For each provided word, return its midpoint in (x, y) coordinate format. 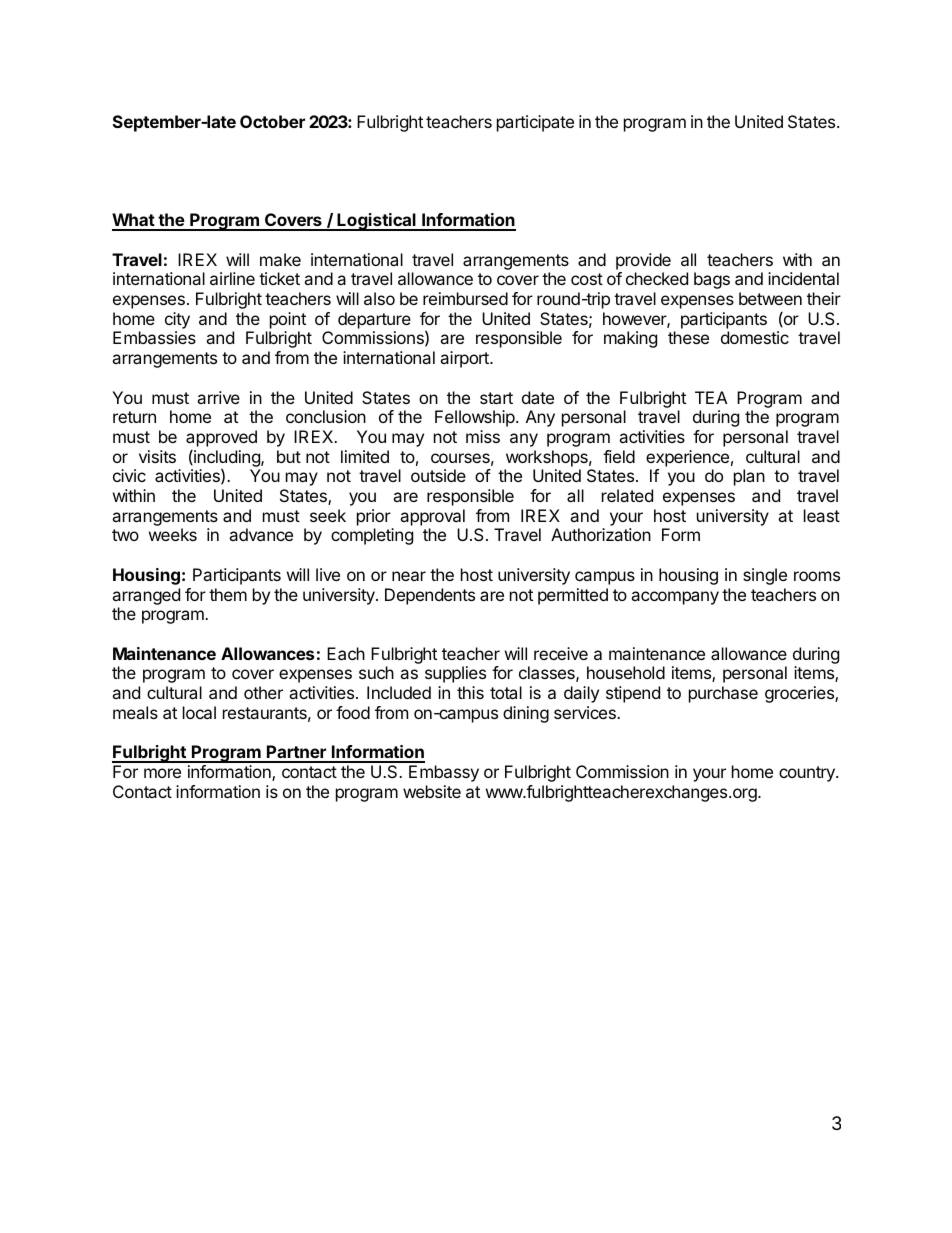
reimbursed (465, 298)
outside (438, 475)
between (770, 298)
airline (232, 278)
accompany (675, 598)
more (162, 773)
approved (221, 438)
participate (535, 123)
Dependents (430, 596)
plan (749, 477)
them (228, 594)
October (272, 121)
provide (643, 261)
